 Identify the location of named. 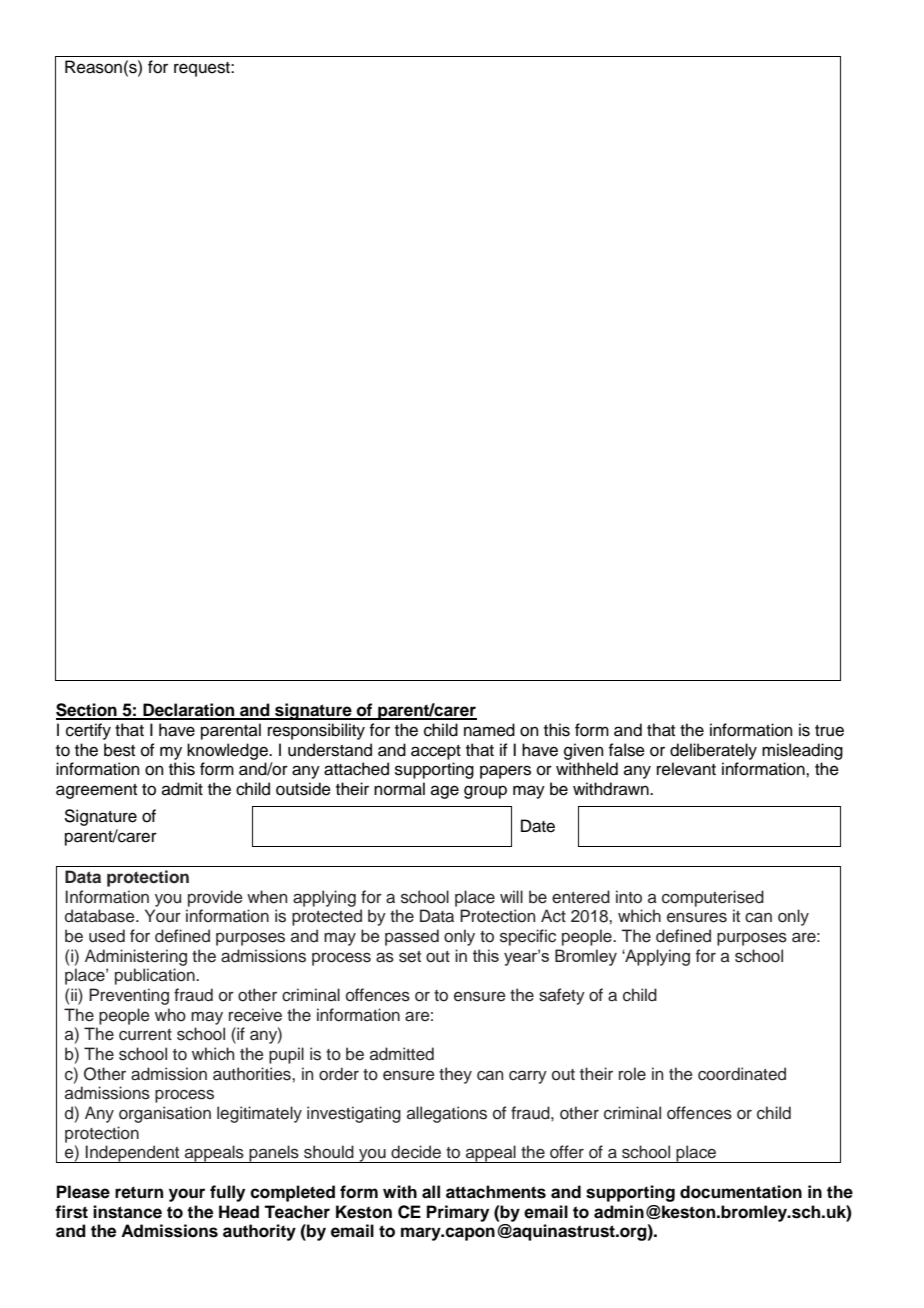
(489, 730).
